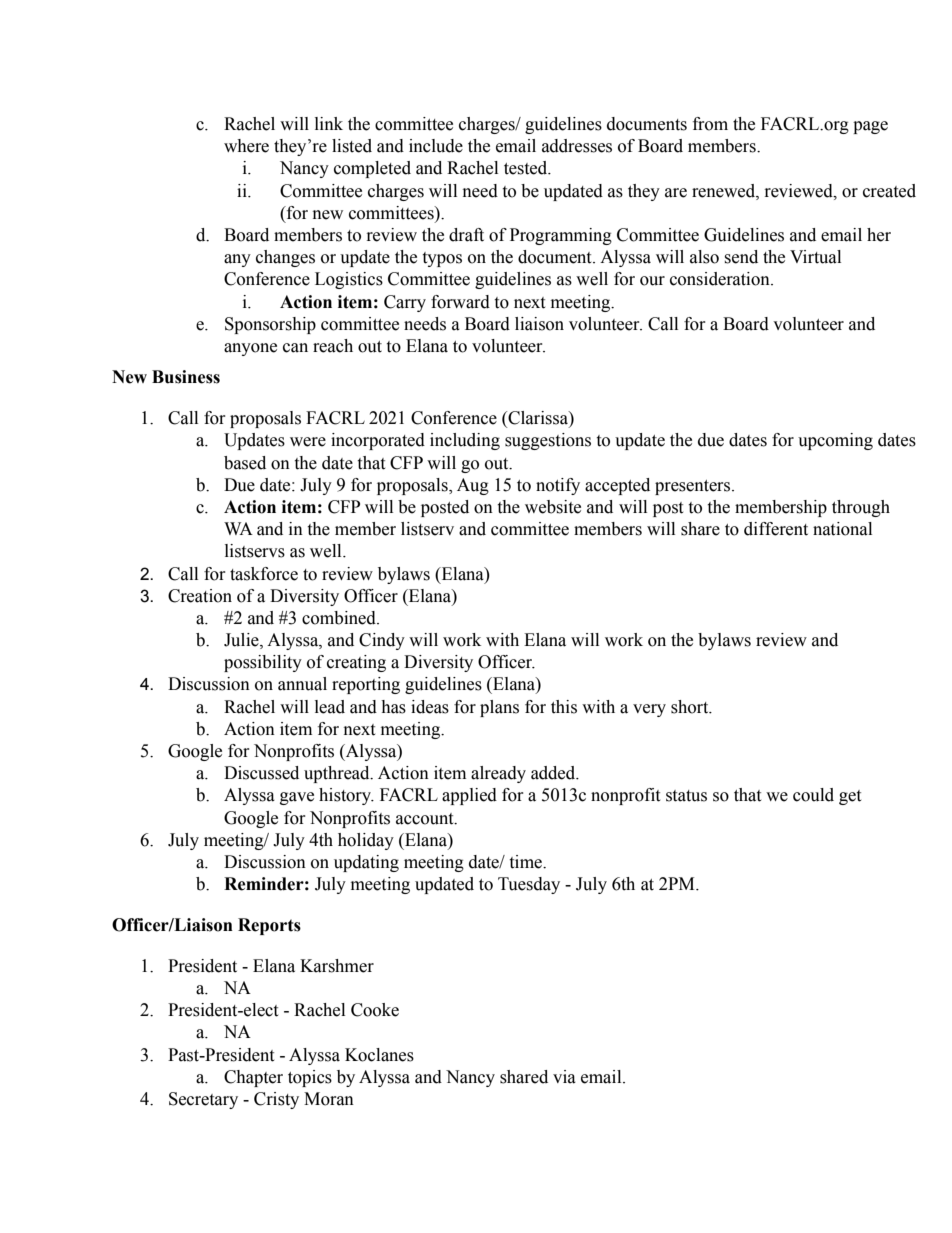 This screenshot has height=1233, width=952. I want to click on could, so click(813, 795).
